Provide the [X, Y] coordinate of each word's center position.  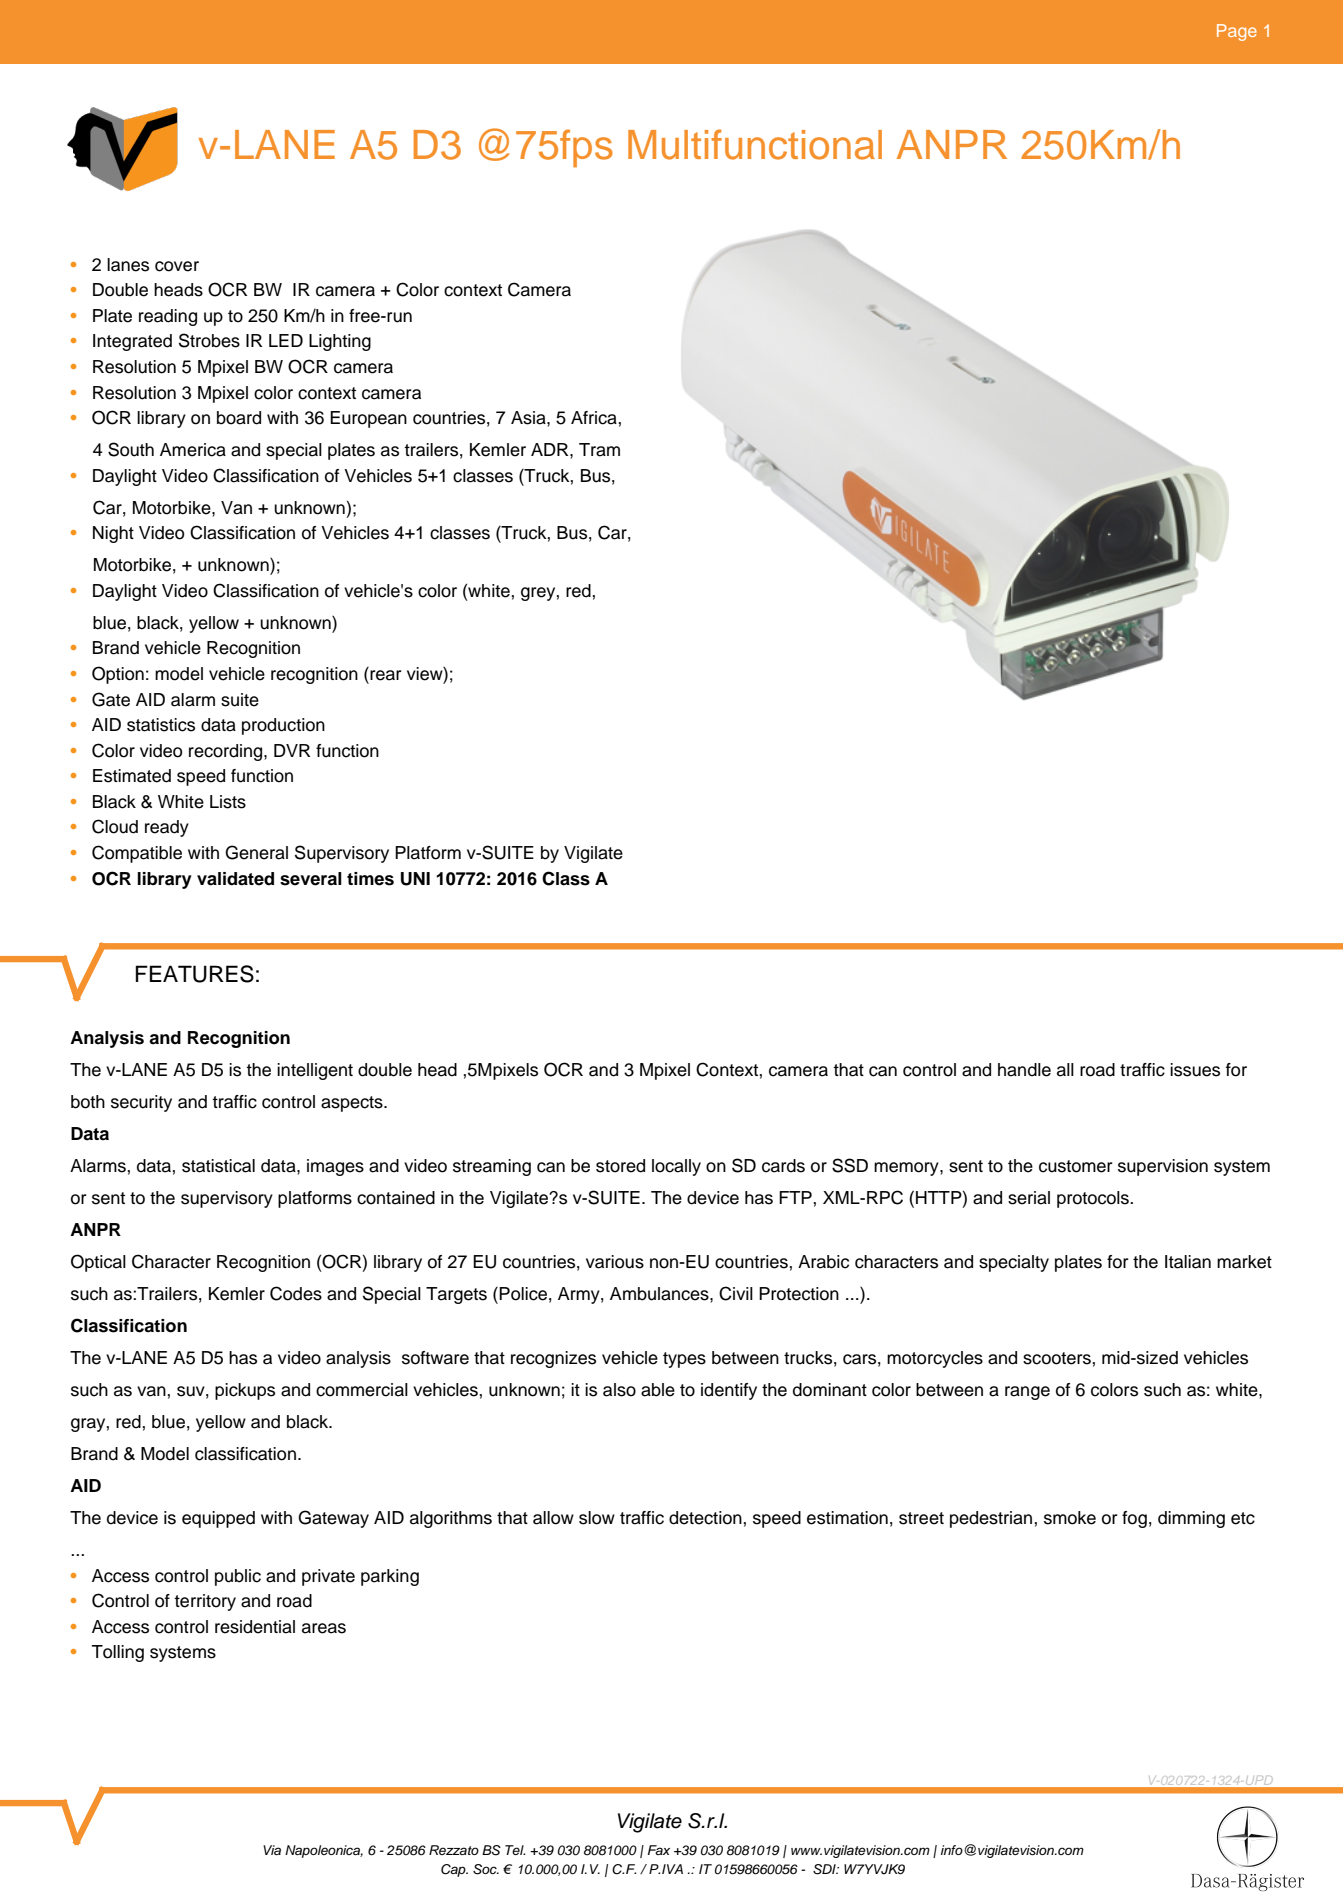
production [283, 726]
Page [1237, 32]
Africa [594, 418]
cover [177, 266]
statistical [218, 1166]
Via [272, 1850]
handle [1024, 1070]
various [615, 1262]
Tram [599, 450]
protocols [1094, 1199]
